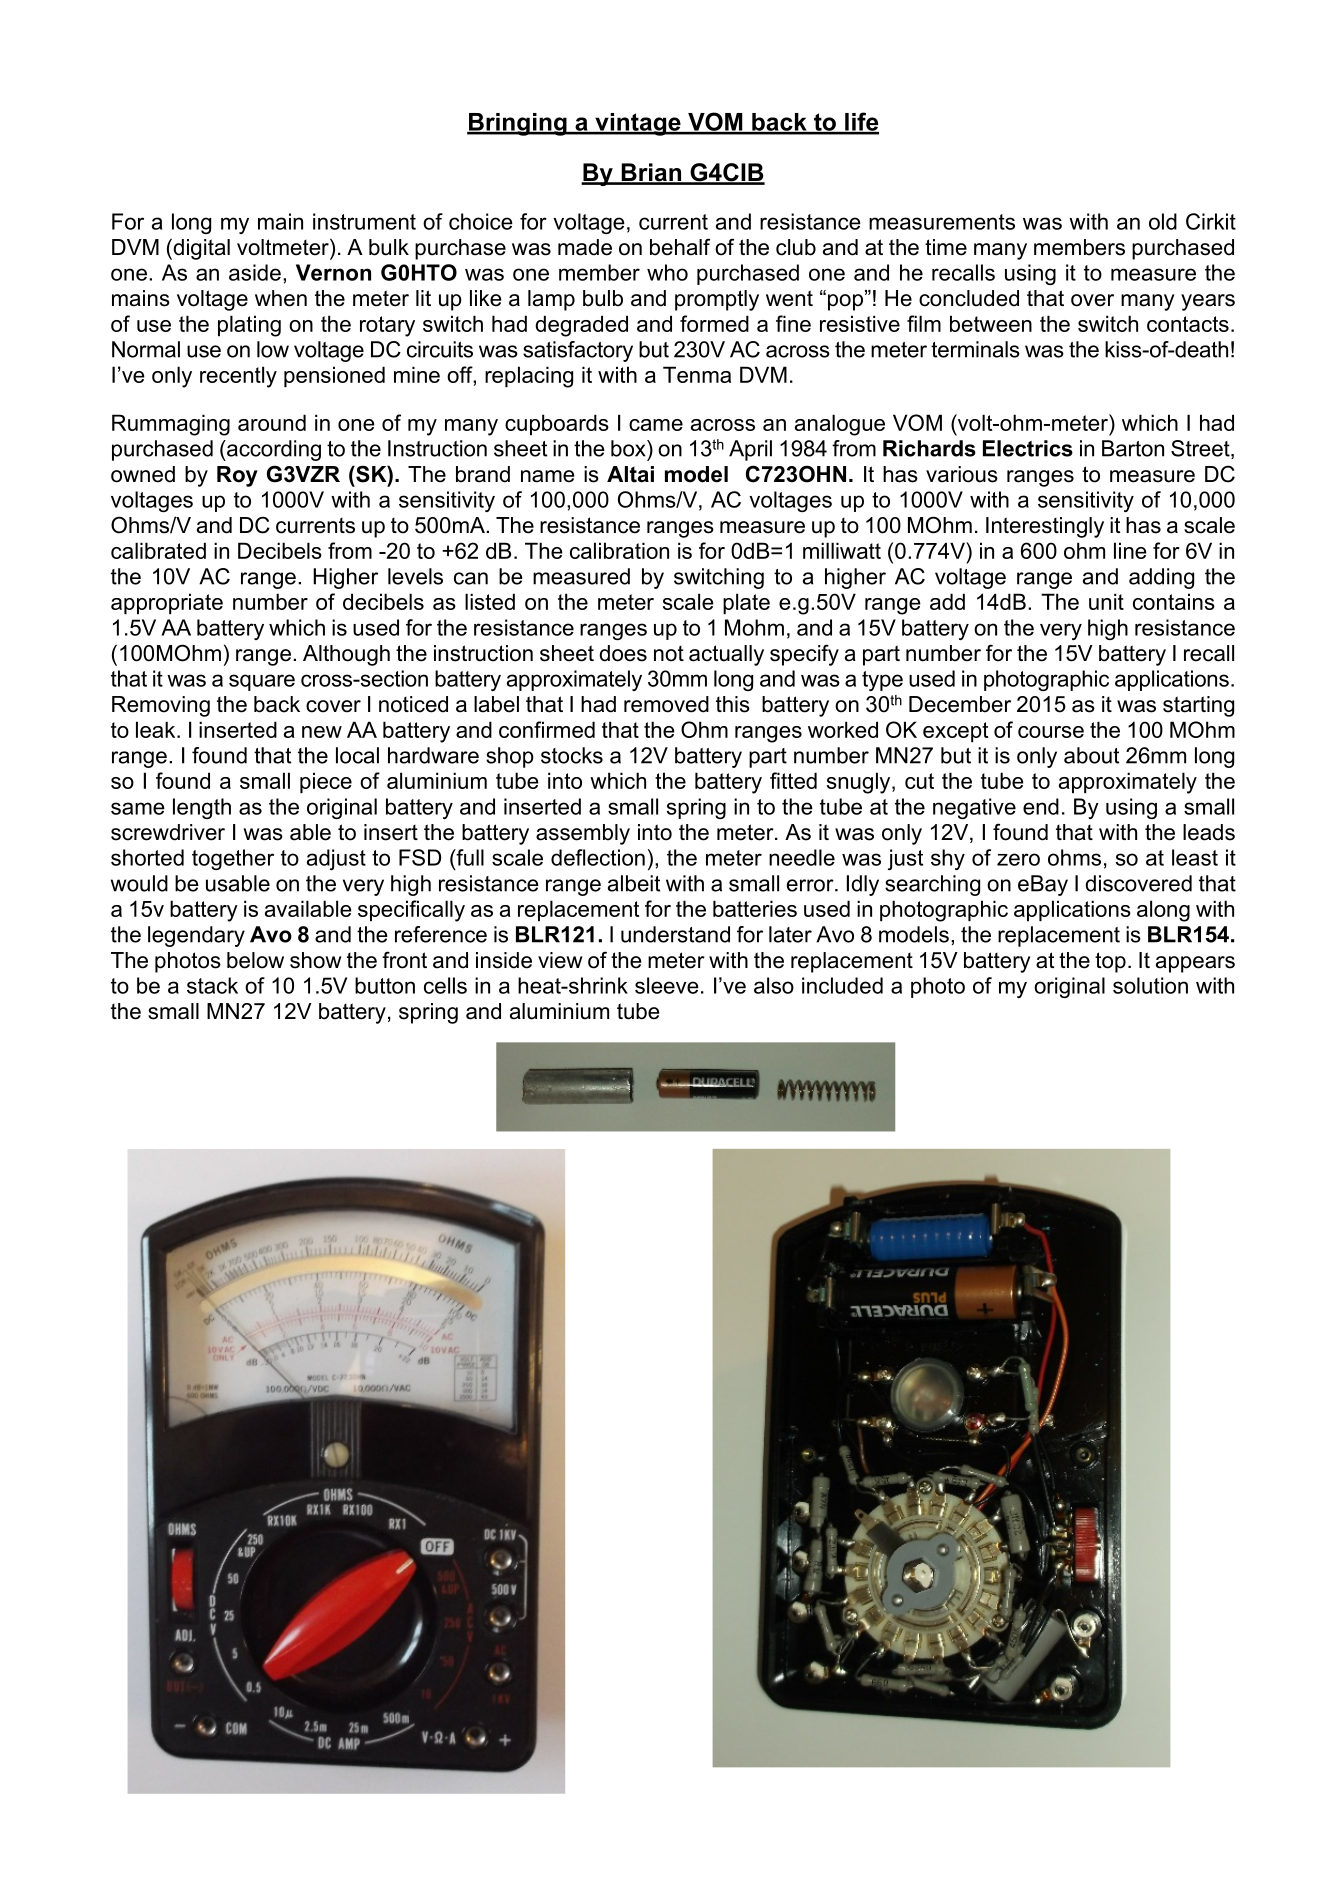 The image size is (1328, 1878). I want to click on old, so click(1163, 221).
